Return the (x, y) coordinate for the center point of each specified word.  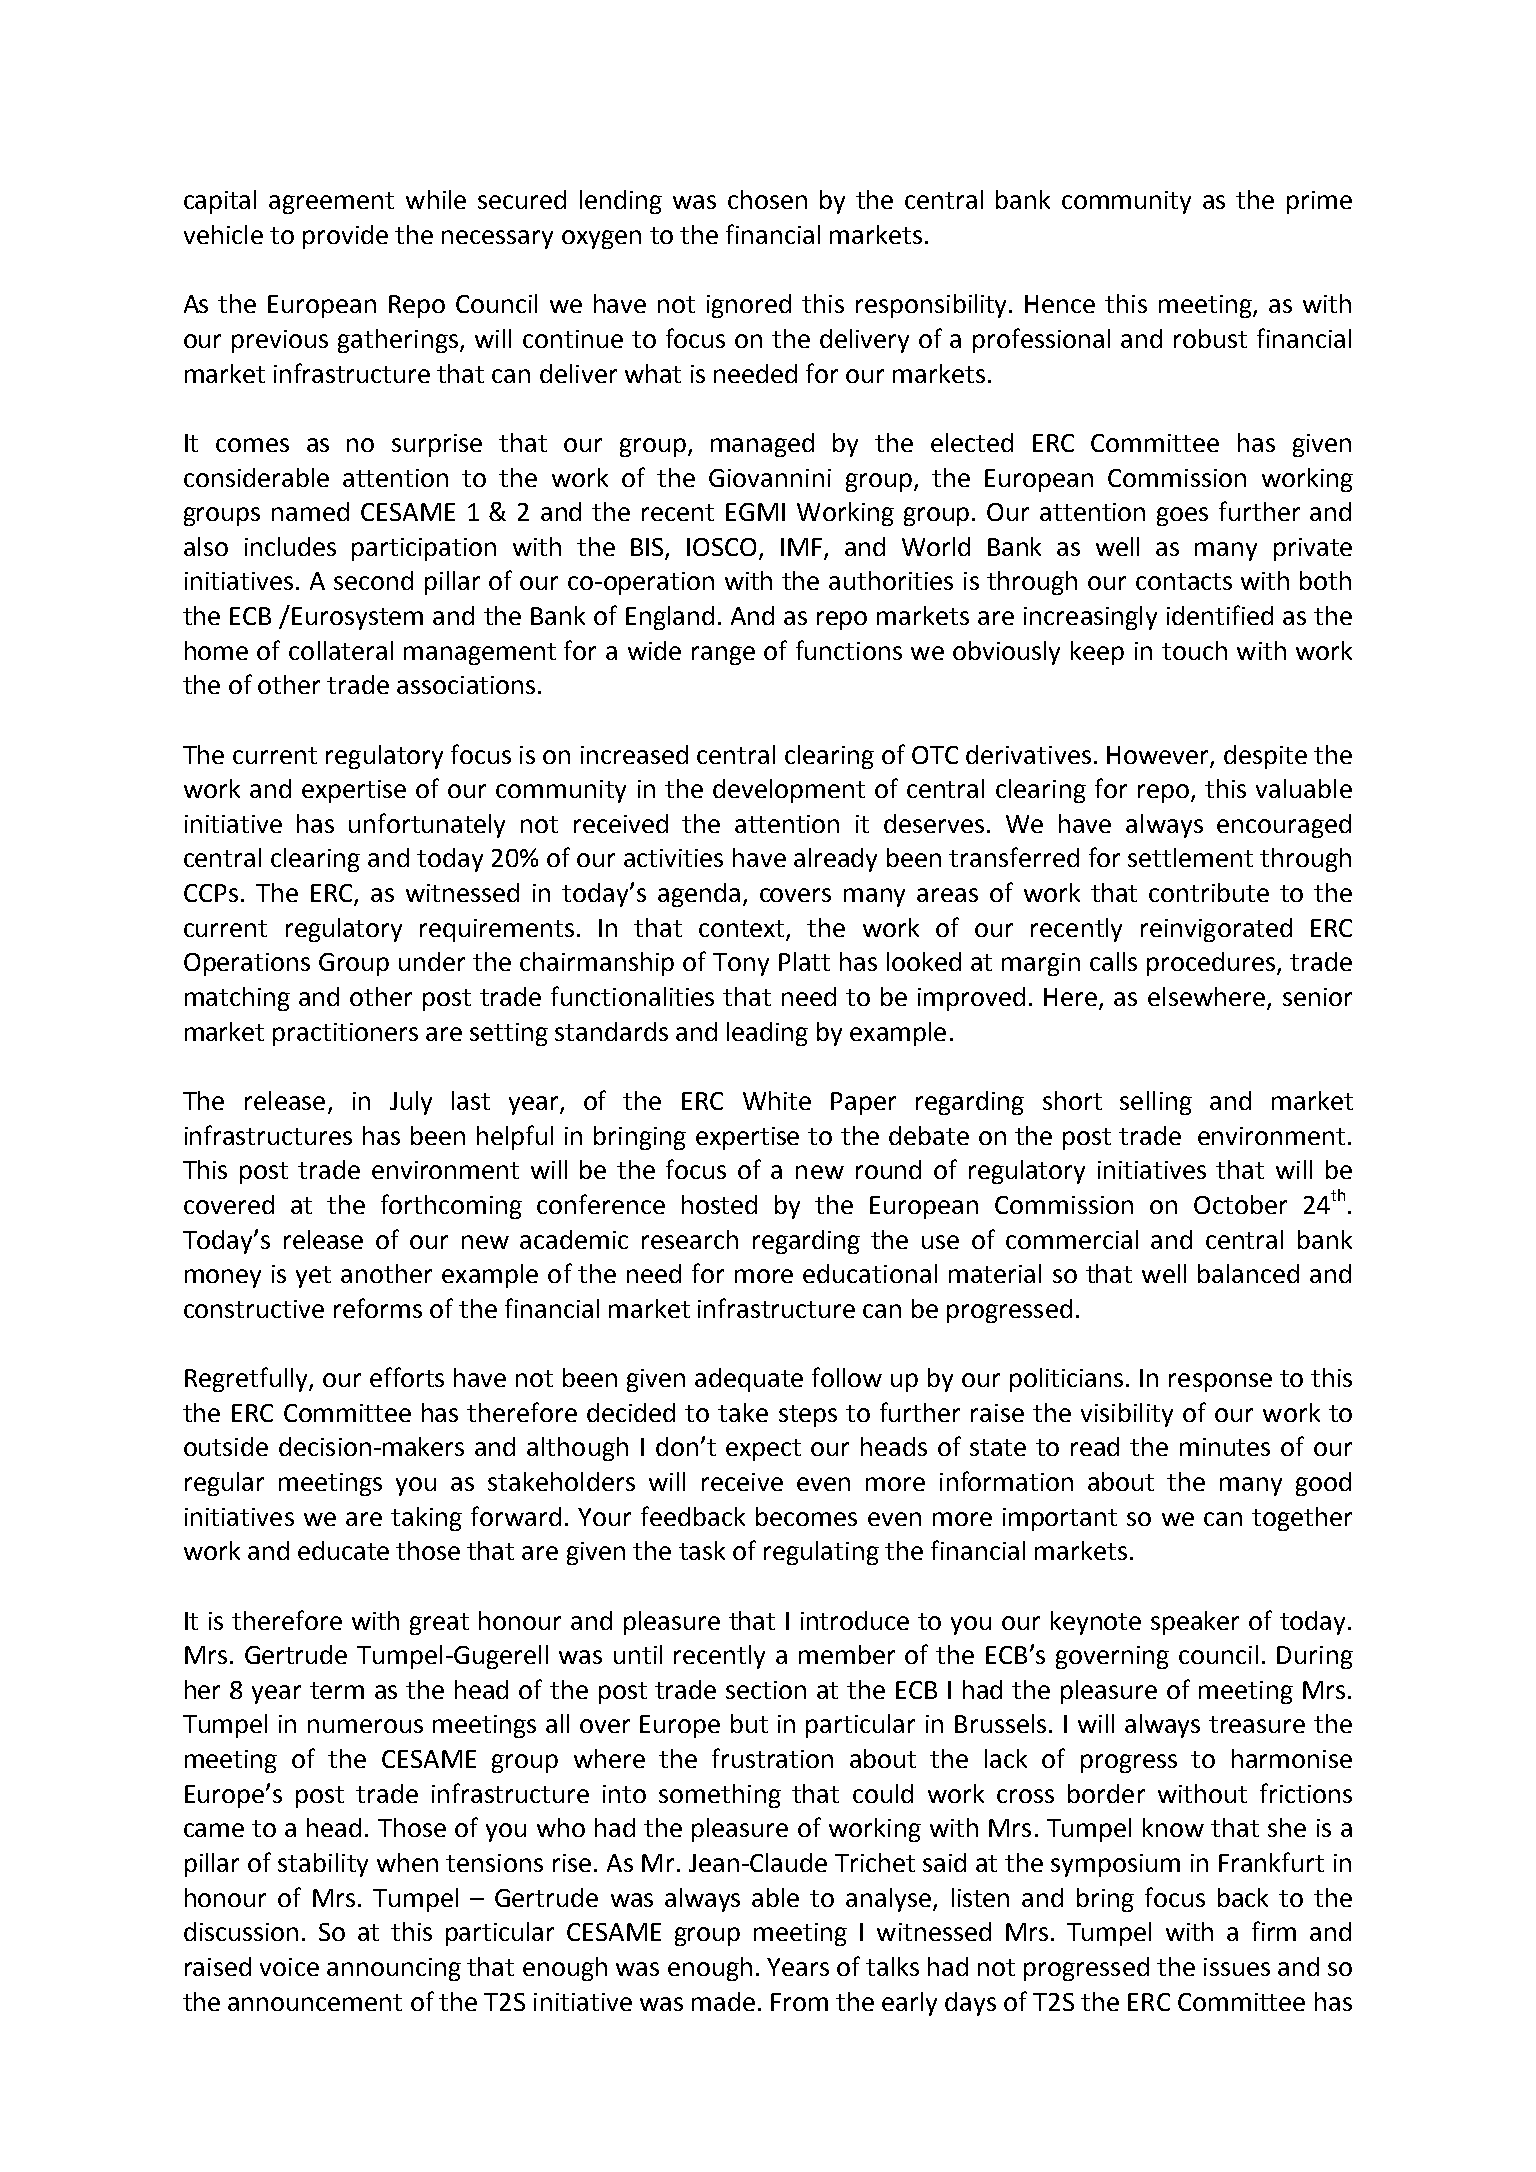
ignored (749, 306)
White (777, 1100)
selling (1156, 1103)
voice (289, 1967)
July (411, 1103)
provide (345, 237)
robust (1210, 338)
